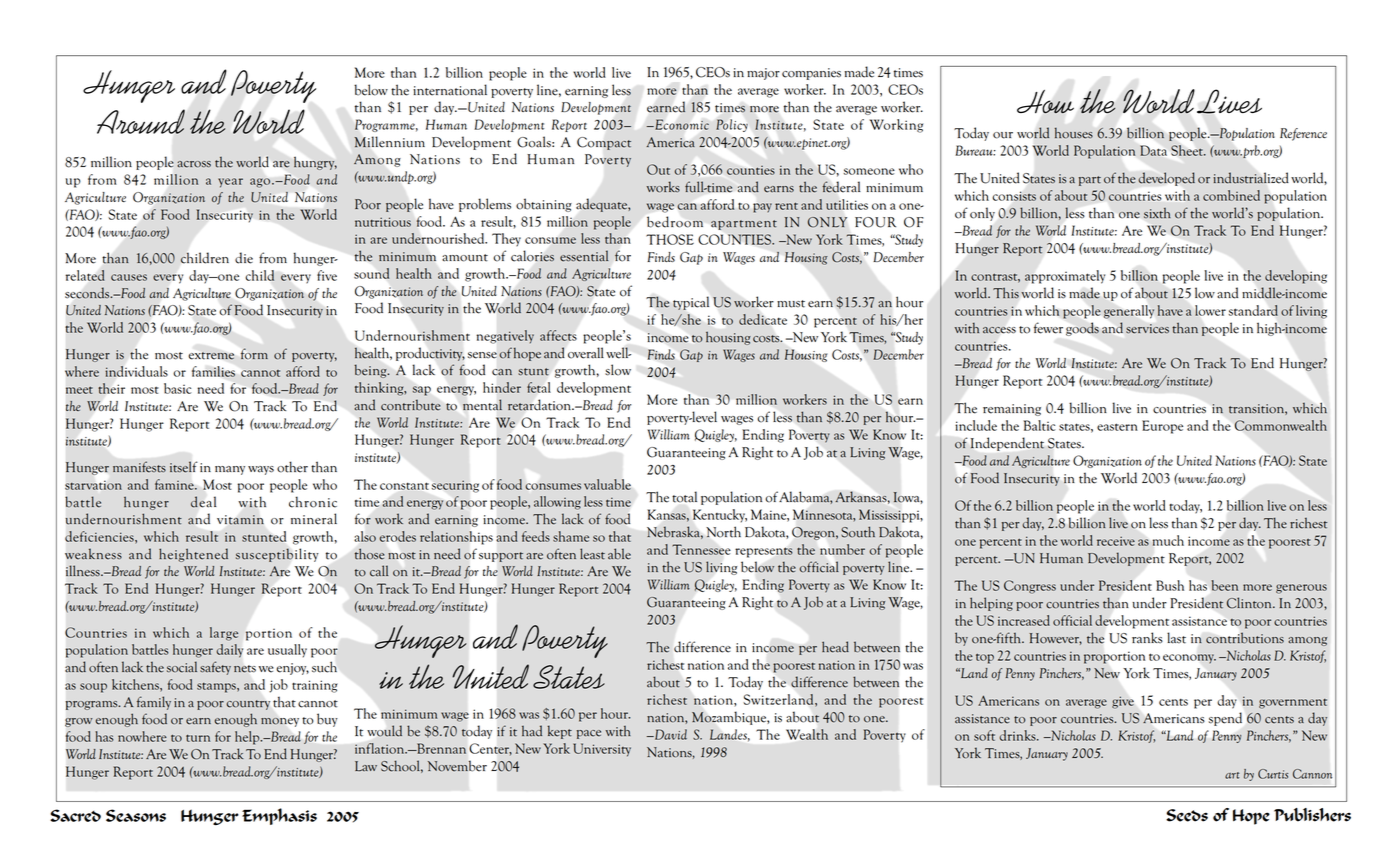 The width and height of the screenshot is (1400, 850). Describe the element at coordinates (691, 303) in the screenshot. I see `typical` at that location.
